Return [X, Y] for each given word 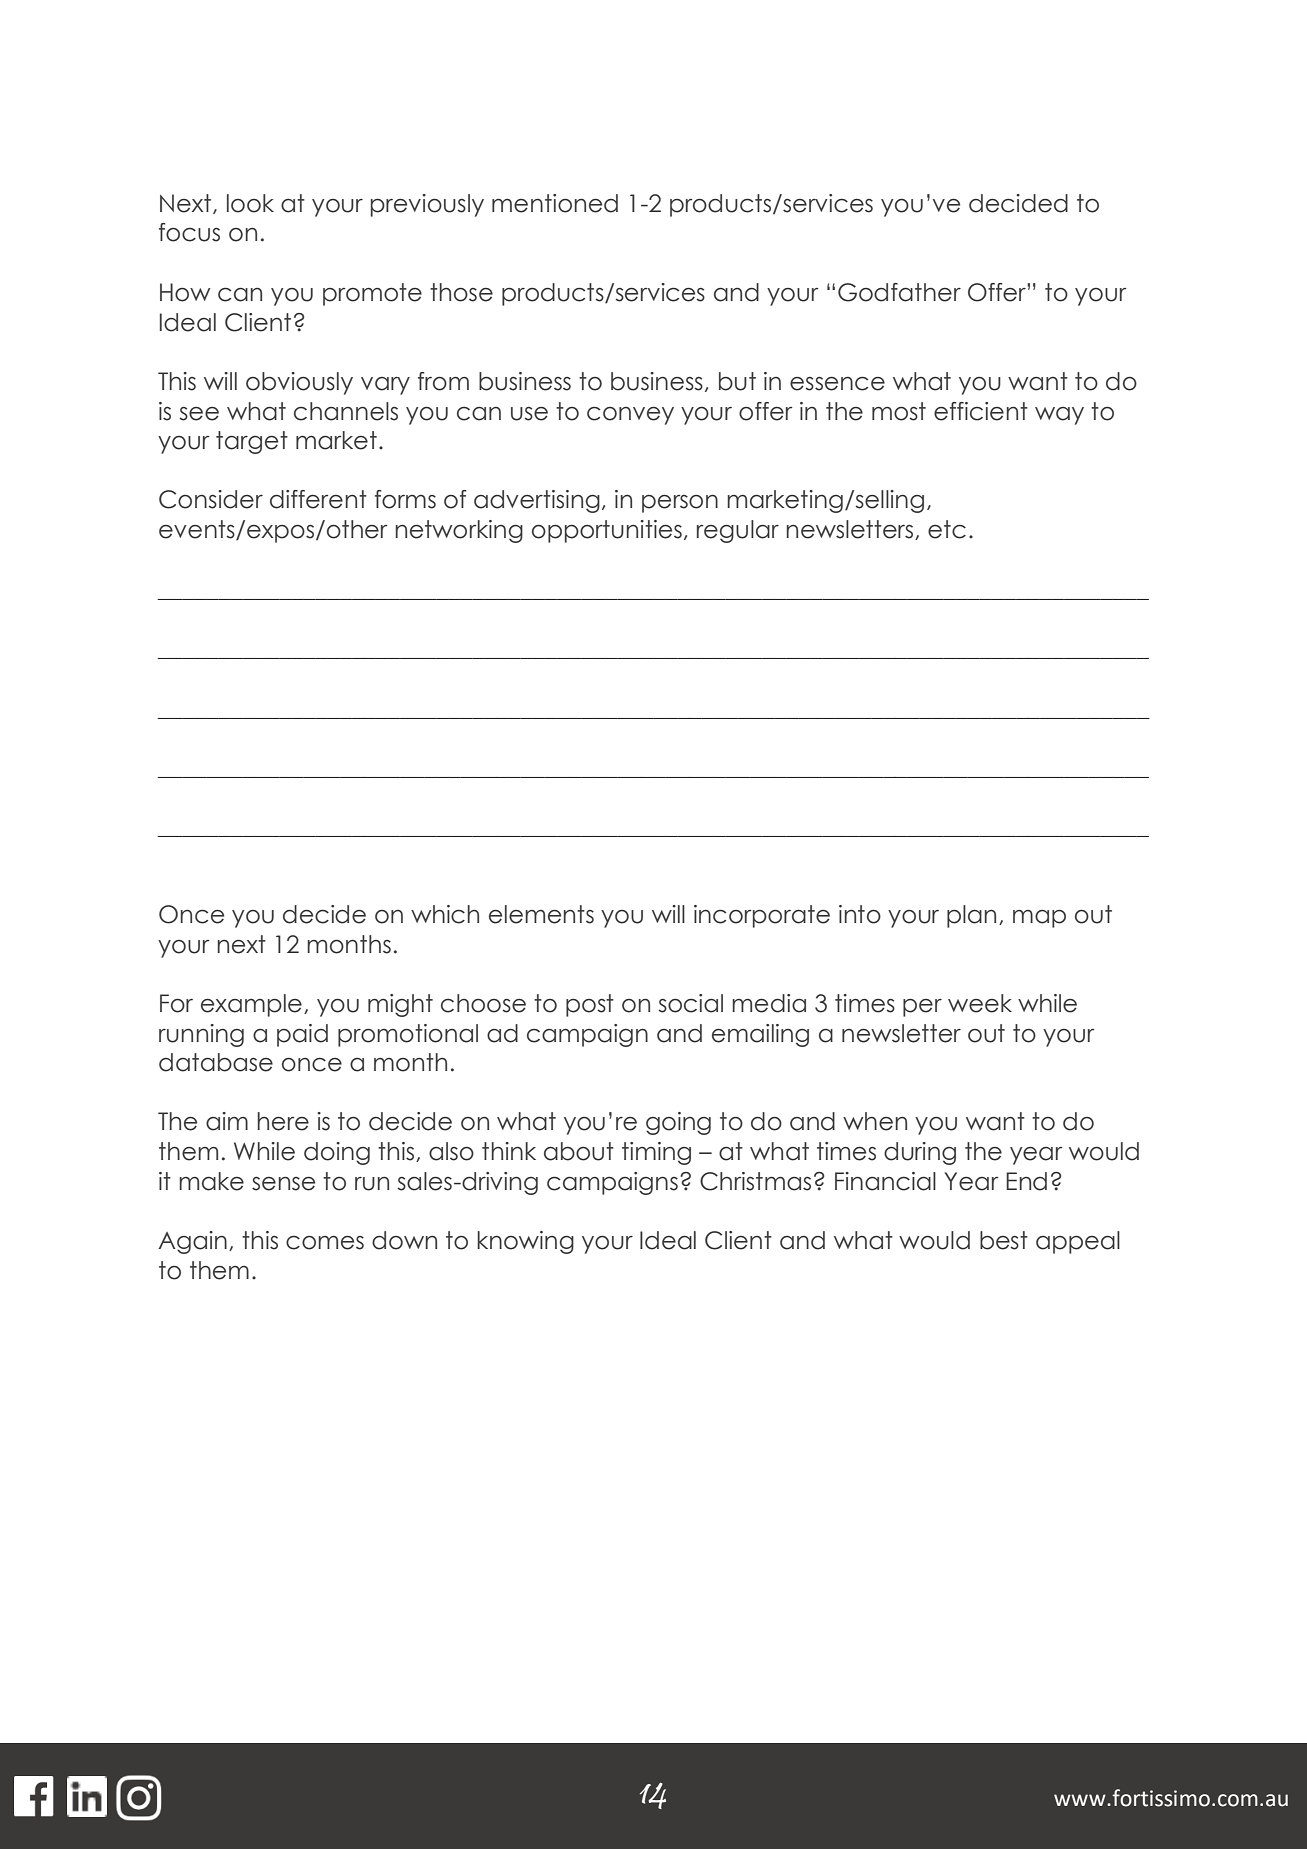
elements [541, 914]
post [590, 1005]
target [252, 442]
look [250, 203]
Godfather [899, 292]
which [445, 914]
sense [283, 1183]
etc [947, 529]
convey [630, 415]
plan [971, 916]
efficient [981, 411]
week [980, 1003]
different [318, 499]
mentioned [555, 203]
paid [302, 1035]
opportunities [607, 531]
